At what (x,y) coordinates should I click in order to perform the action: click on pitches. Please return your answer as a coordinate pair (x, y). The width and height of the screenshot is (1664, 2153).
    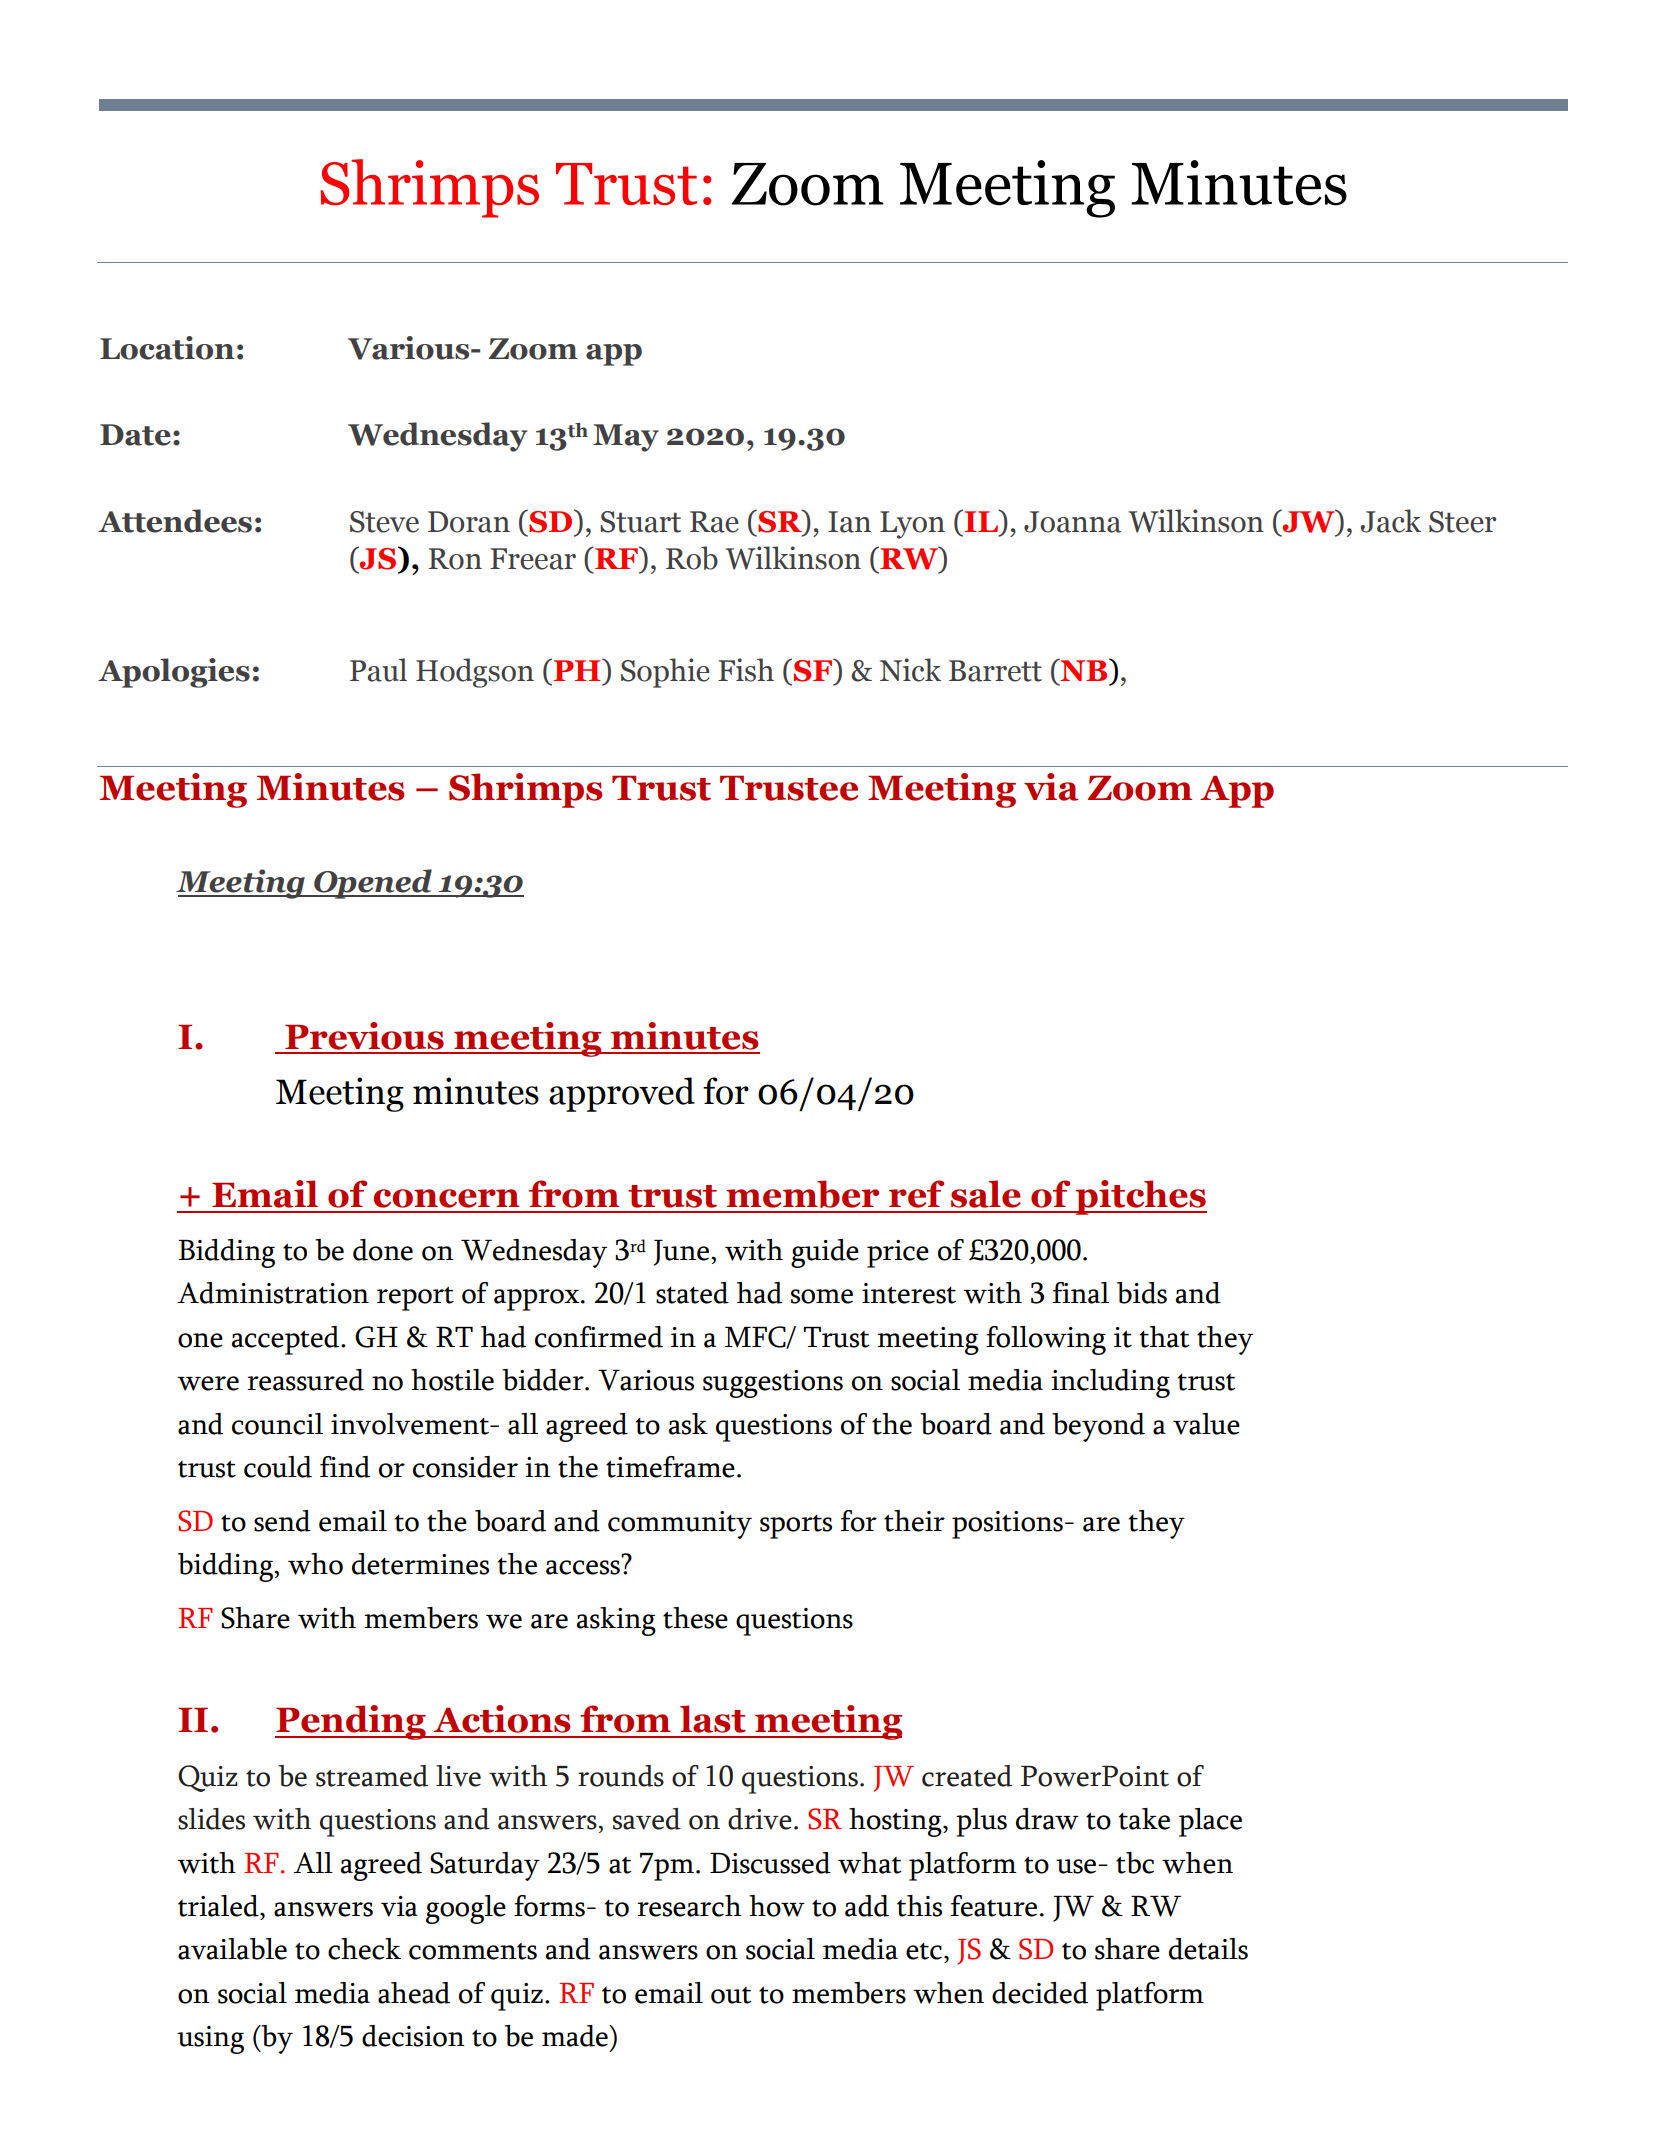
    Looking at the image, I should click on (1140, 1197).
